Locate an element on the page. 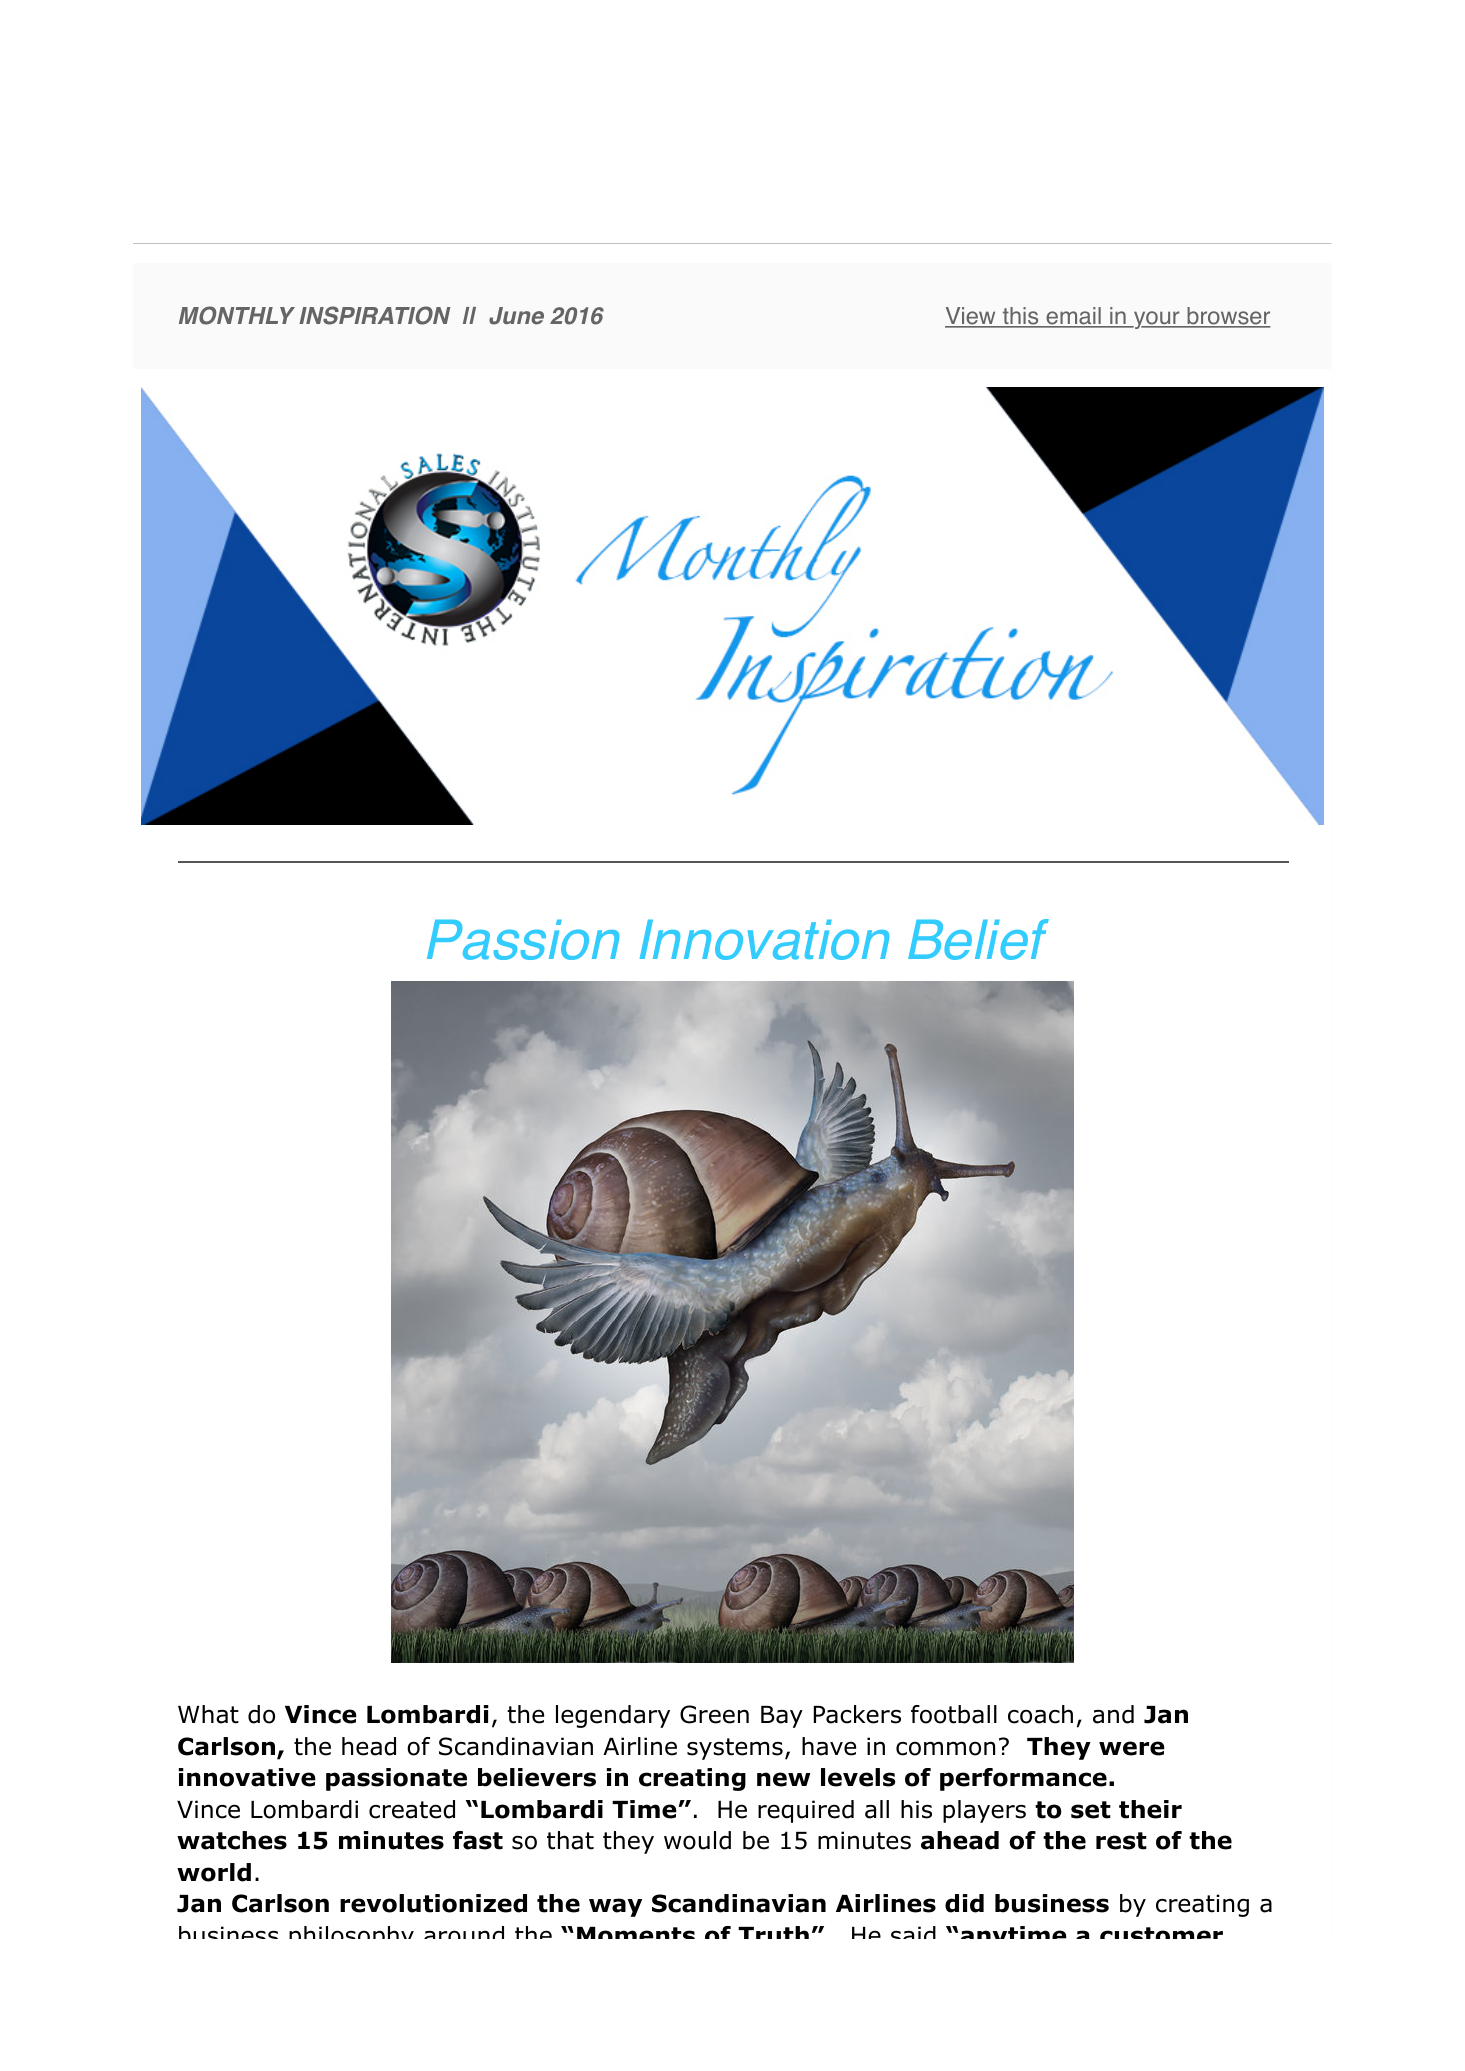  Innovation is located at coordinates (764, 940).
